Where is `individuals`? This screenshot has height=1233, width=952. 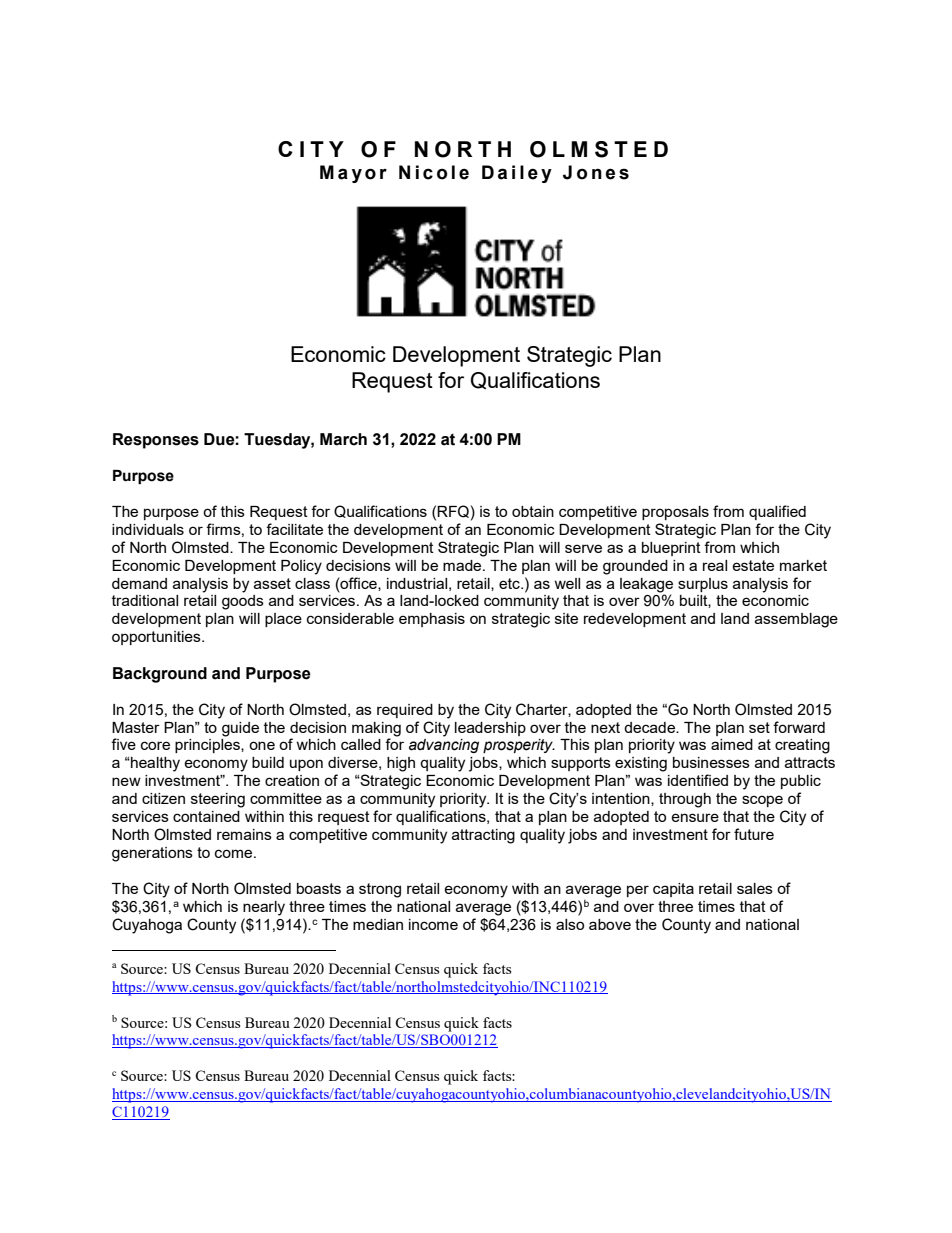
individuals is located at coordinates (148, 529).
